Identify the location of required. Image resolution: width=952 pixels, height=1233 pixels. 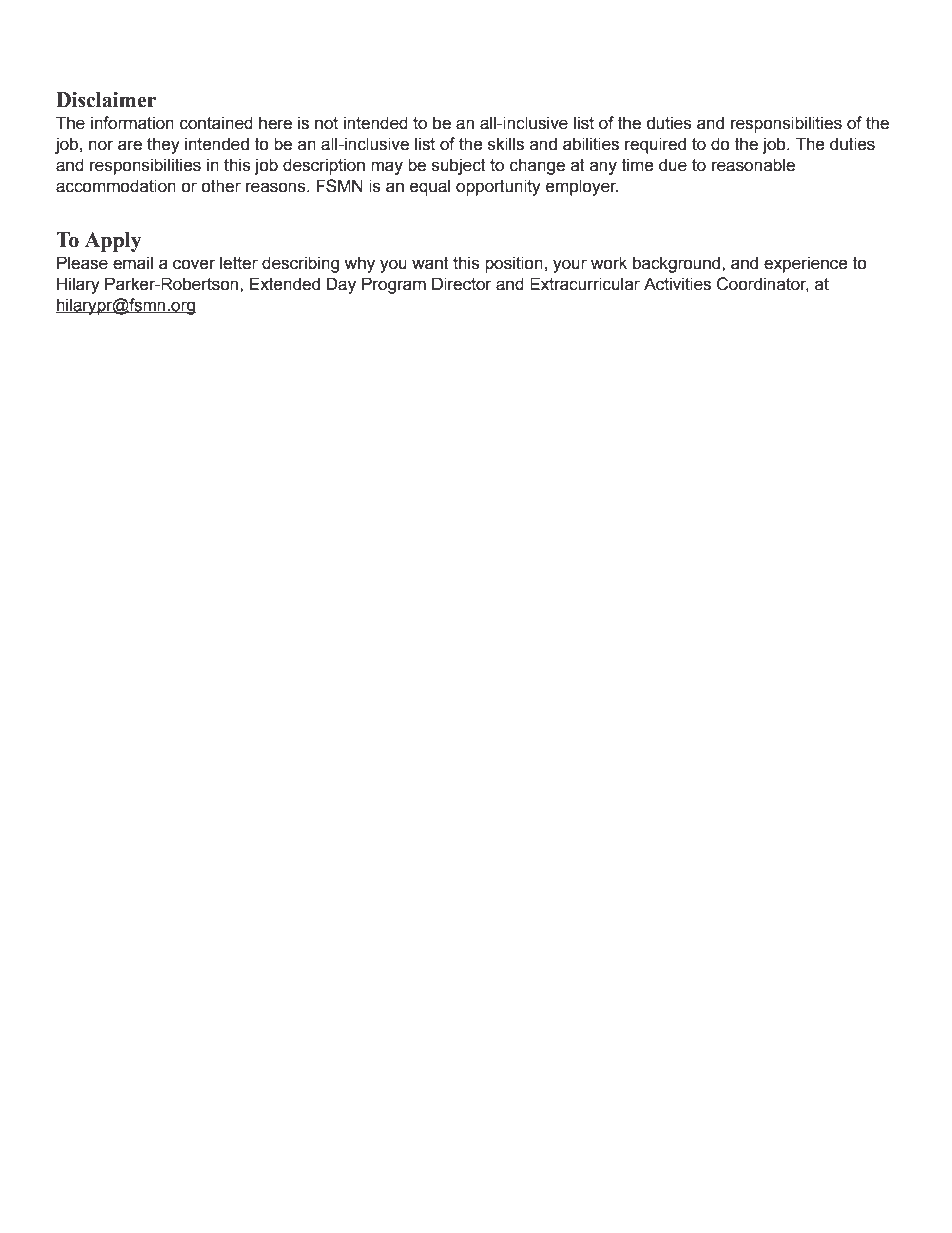
(655, 145).
